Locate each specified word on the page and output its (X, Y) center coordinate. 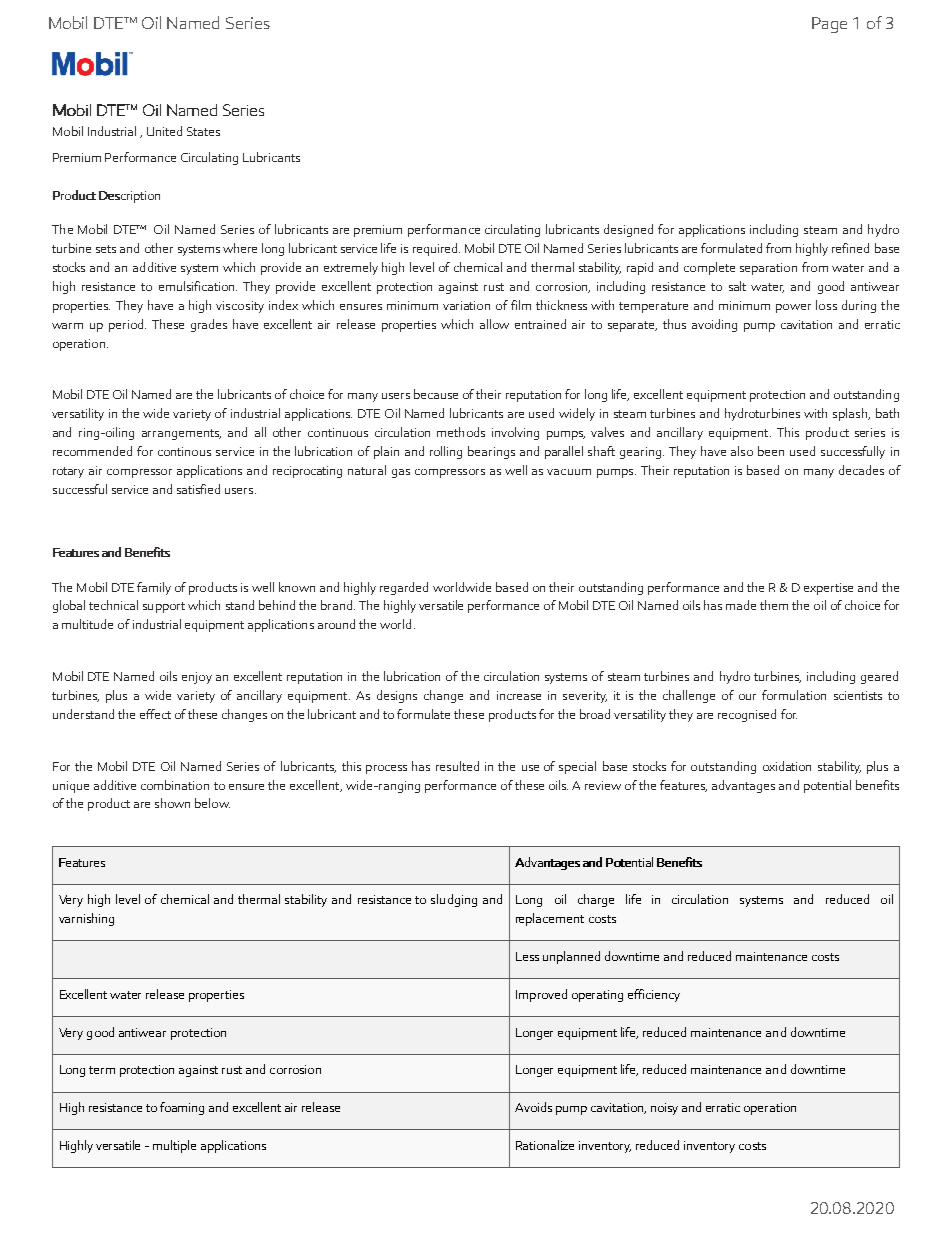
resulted (457, 766)
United (164, 131)
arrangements (181, 434)
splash (851, 414)
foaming (182, 1108)
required (436, 249)
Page (829, 25)
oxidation (787, 766)
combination (175, 785)
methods (461, 432)
